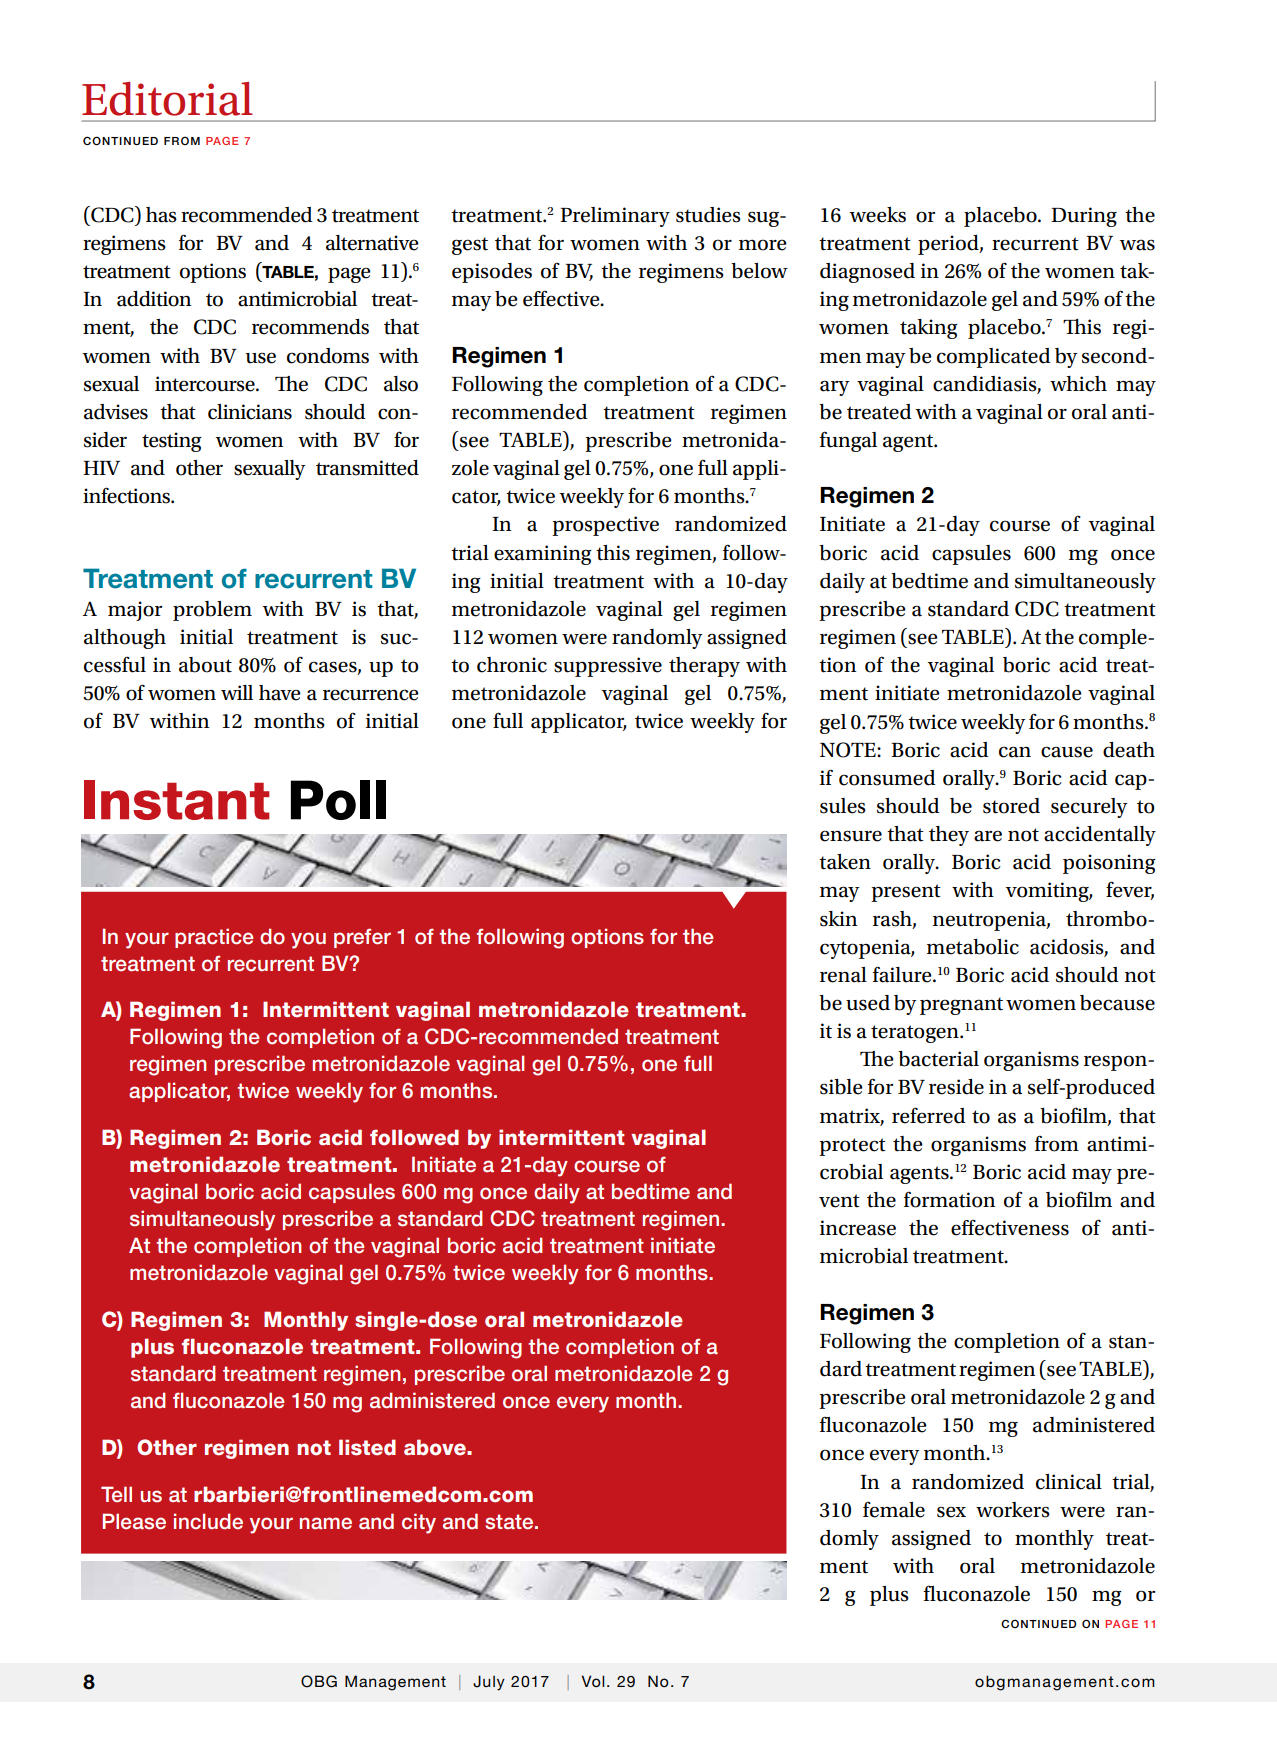  I want to click on death, so click(1129, 750).
